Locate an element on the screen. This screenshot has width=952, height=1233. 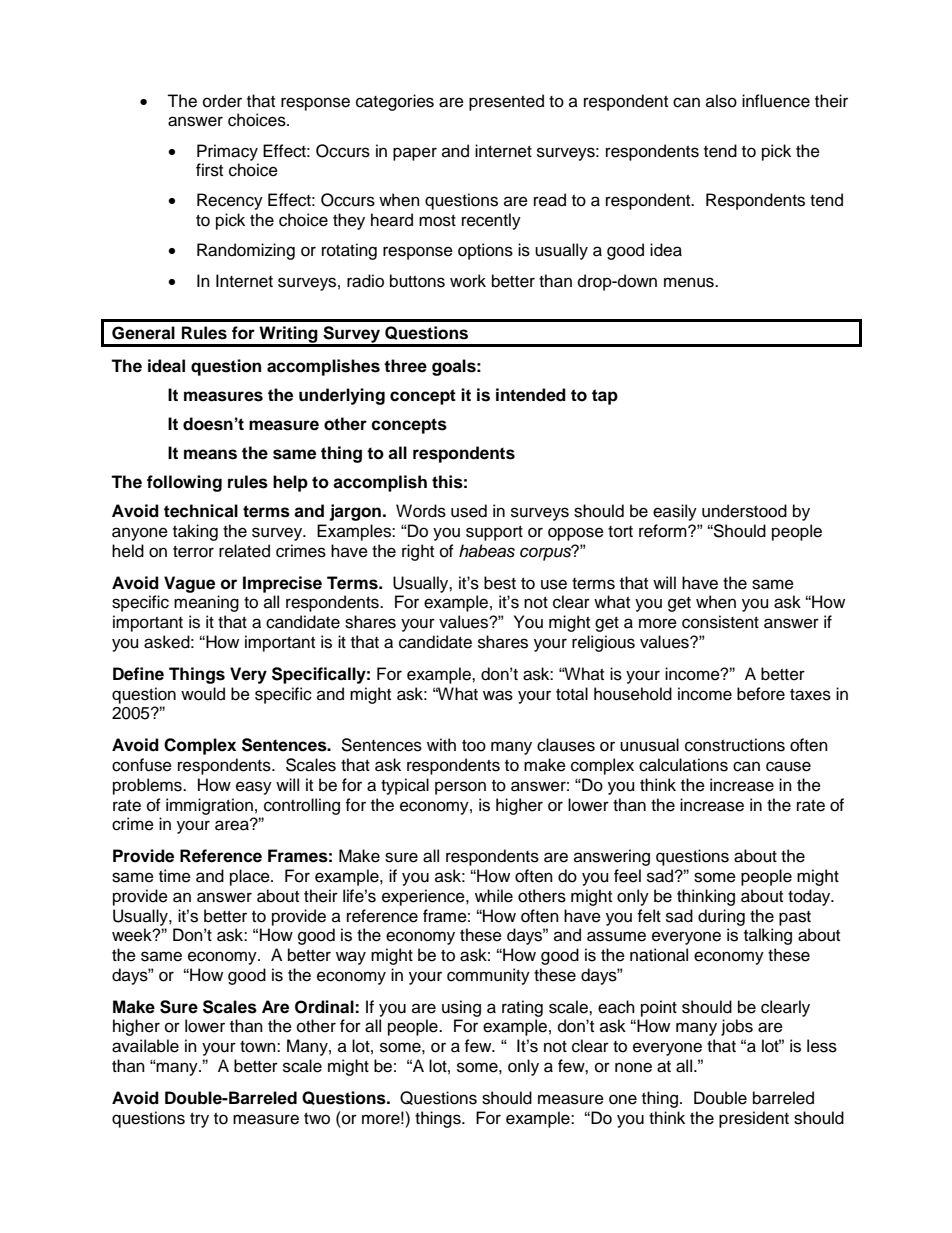
understood is located at coordinates (744, 511).
